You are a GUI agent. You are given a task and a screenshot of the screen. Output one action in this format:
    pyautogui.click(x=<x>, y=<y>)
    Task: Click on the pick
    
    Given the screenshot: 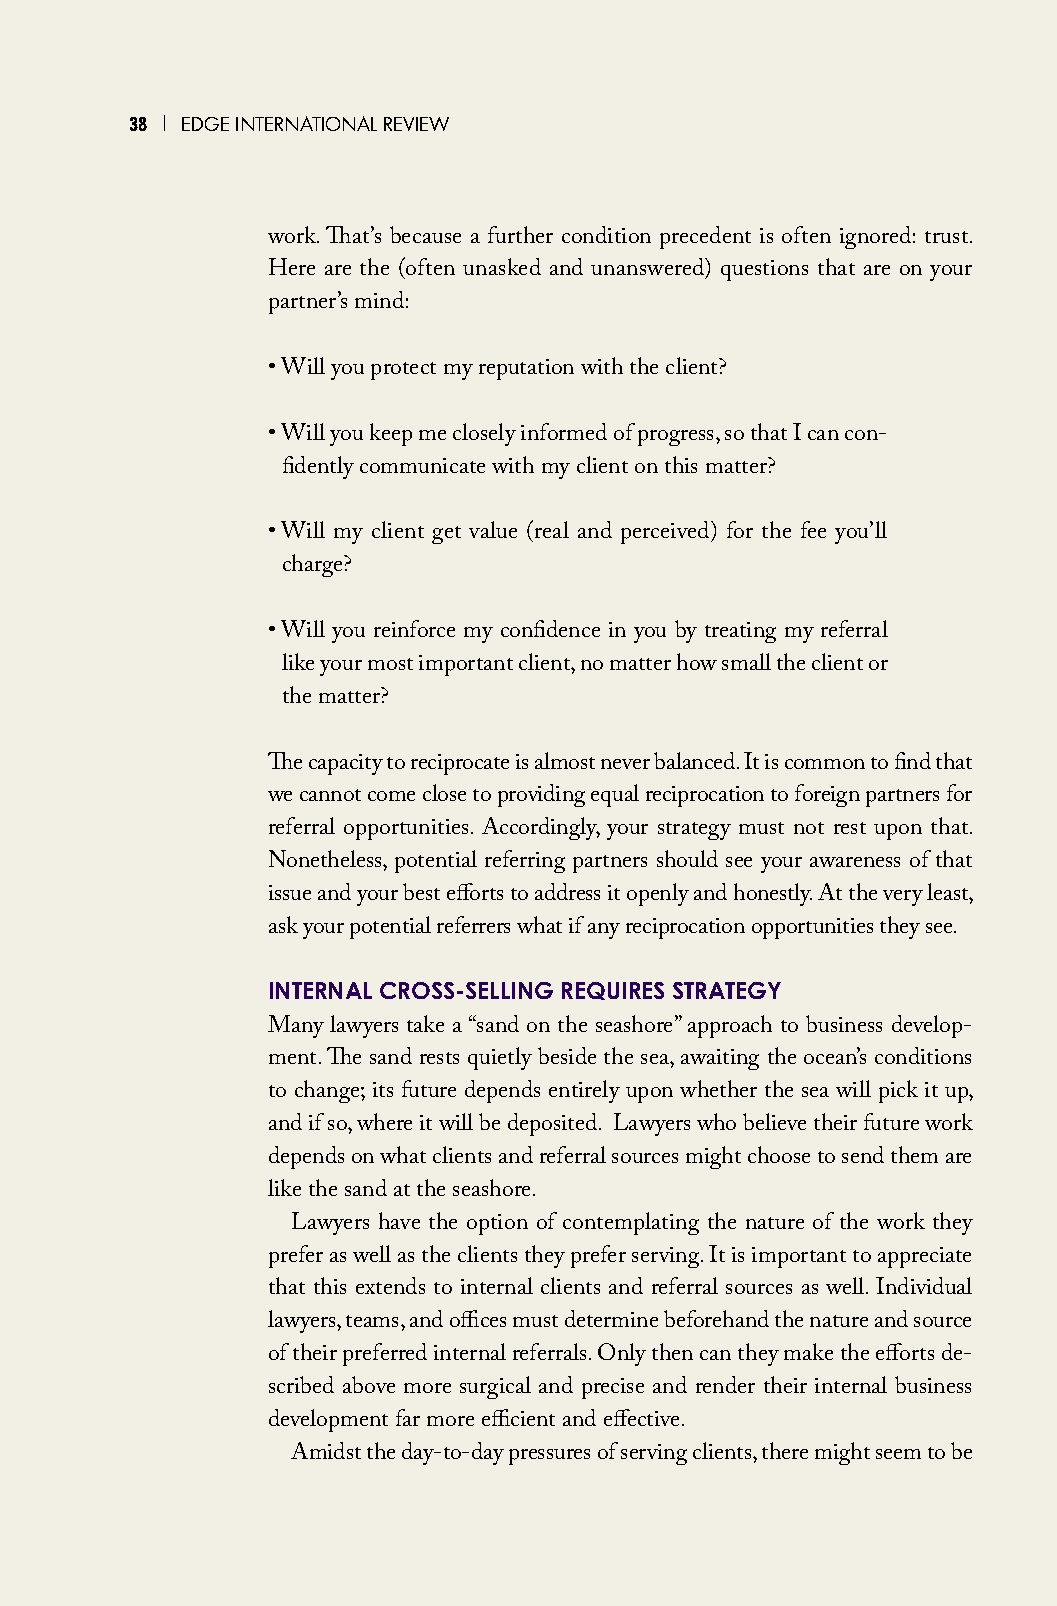 What is the action you would take?
    pyautogui.click(x=898, y=1091)
